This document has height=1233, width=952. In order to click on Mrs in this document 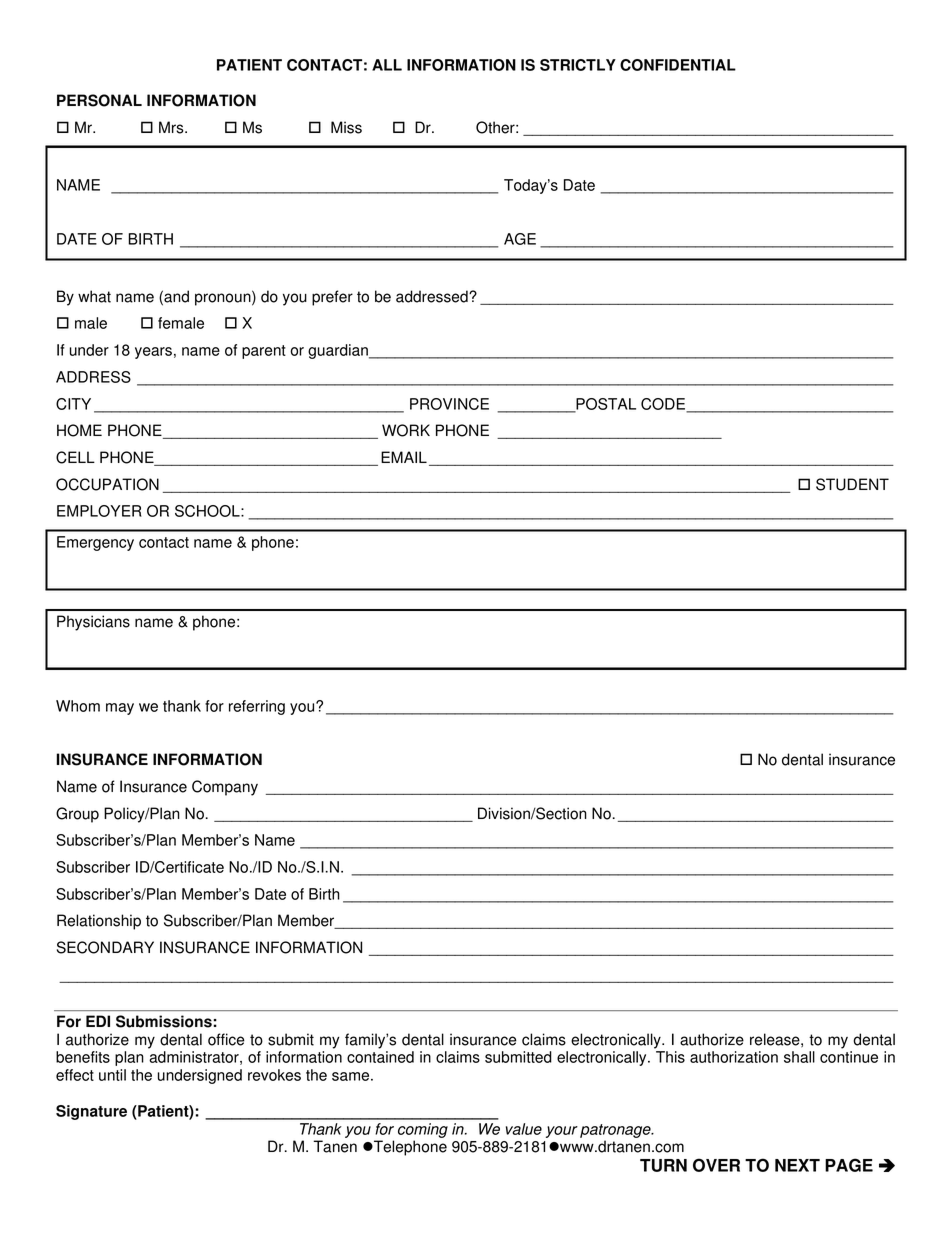, I will do `click(172, 127)`.
